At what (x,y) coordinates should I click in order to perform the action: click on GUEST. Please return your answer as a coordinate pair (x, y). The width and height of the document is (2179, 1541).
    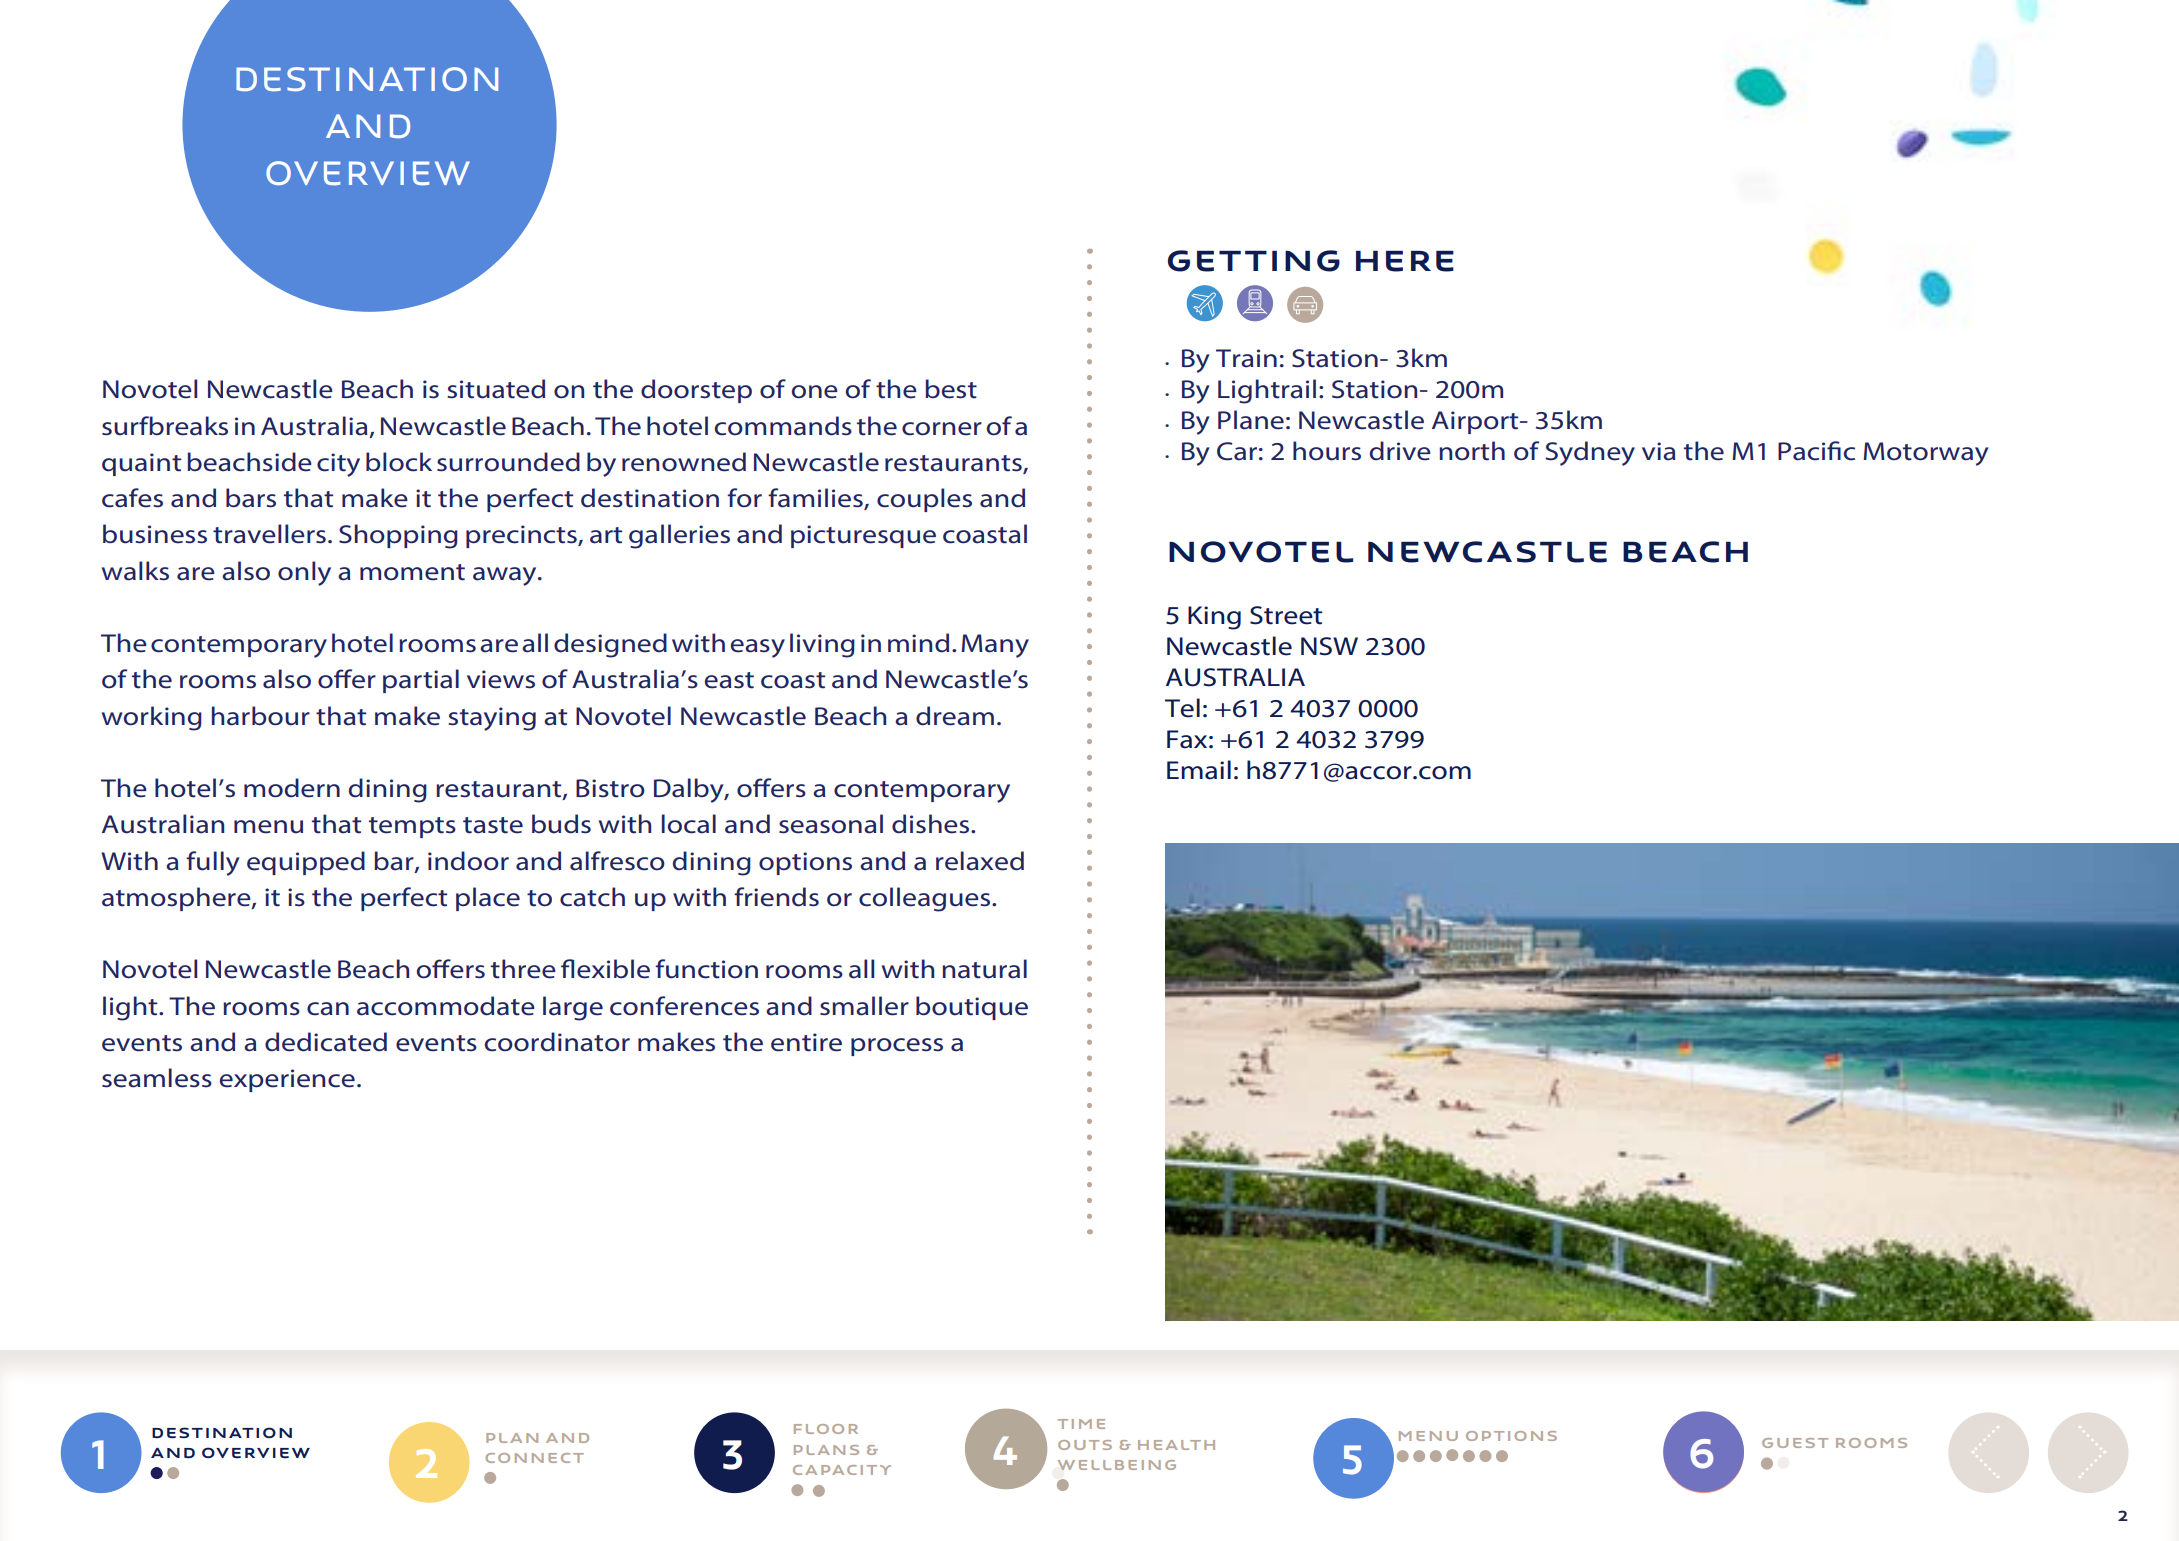
    Looking at the image, I should click on (1795, 1443).
